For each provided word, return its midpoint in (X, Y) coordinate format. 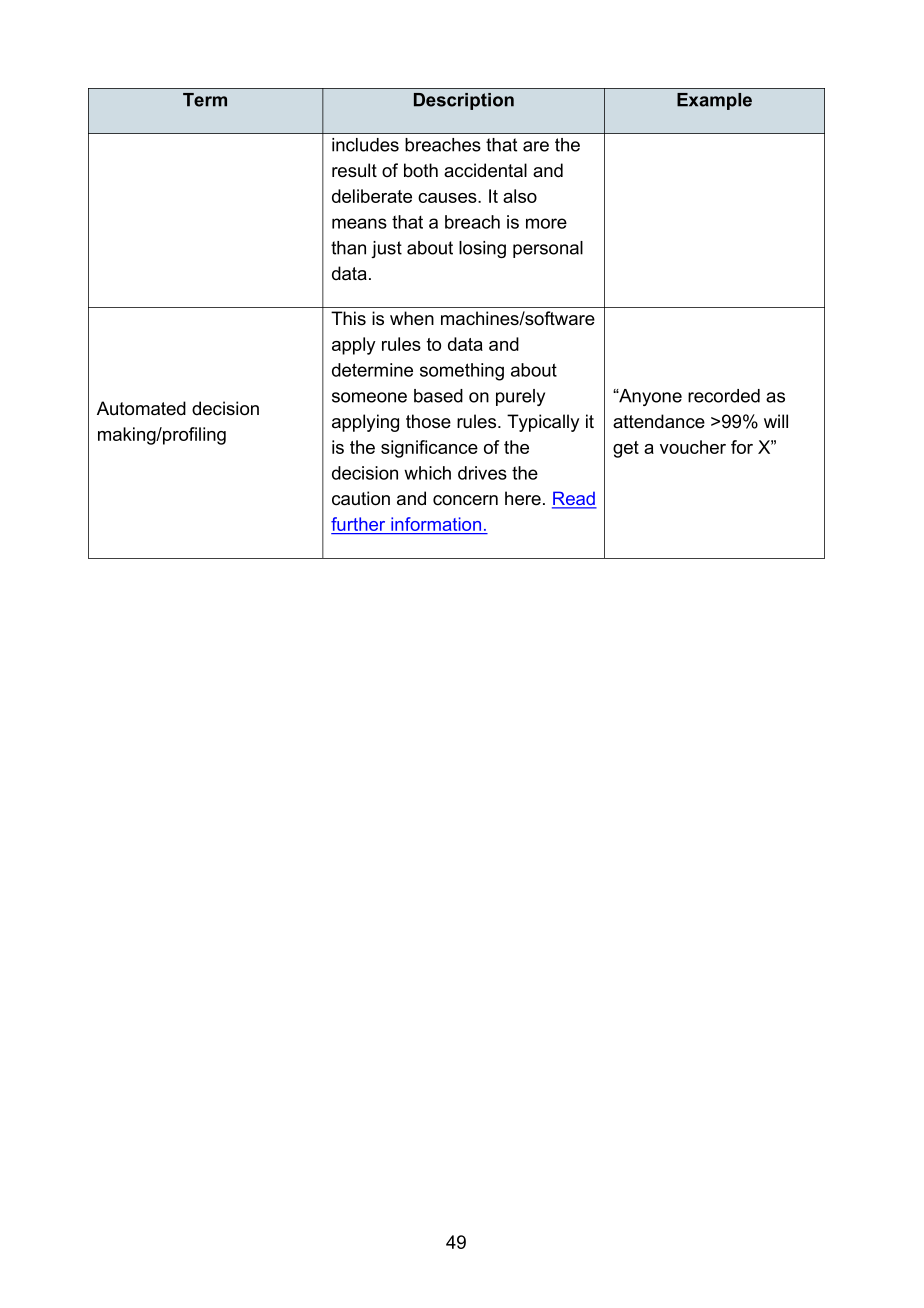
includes (365, 145)
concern (465, 500)
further (359, 525)
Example (714, 101)
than (348, 248)
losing (482, 249)
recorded (724, 396)
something (462, 372)
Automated (141, 408)
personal (548, 249)
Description (464, 101)
